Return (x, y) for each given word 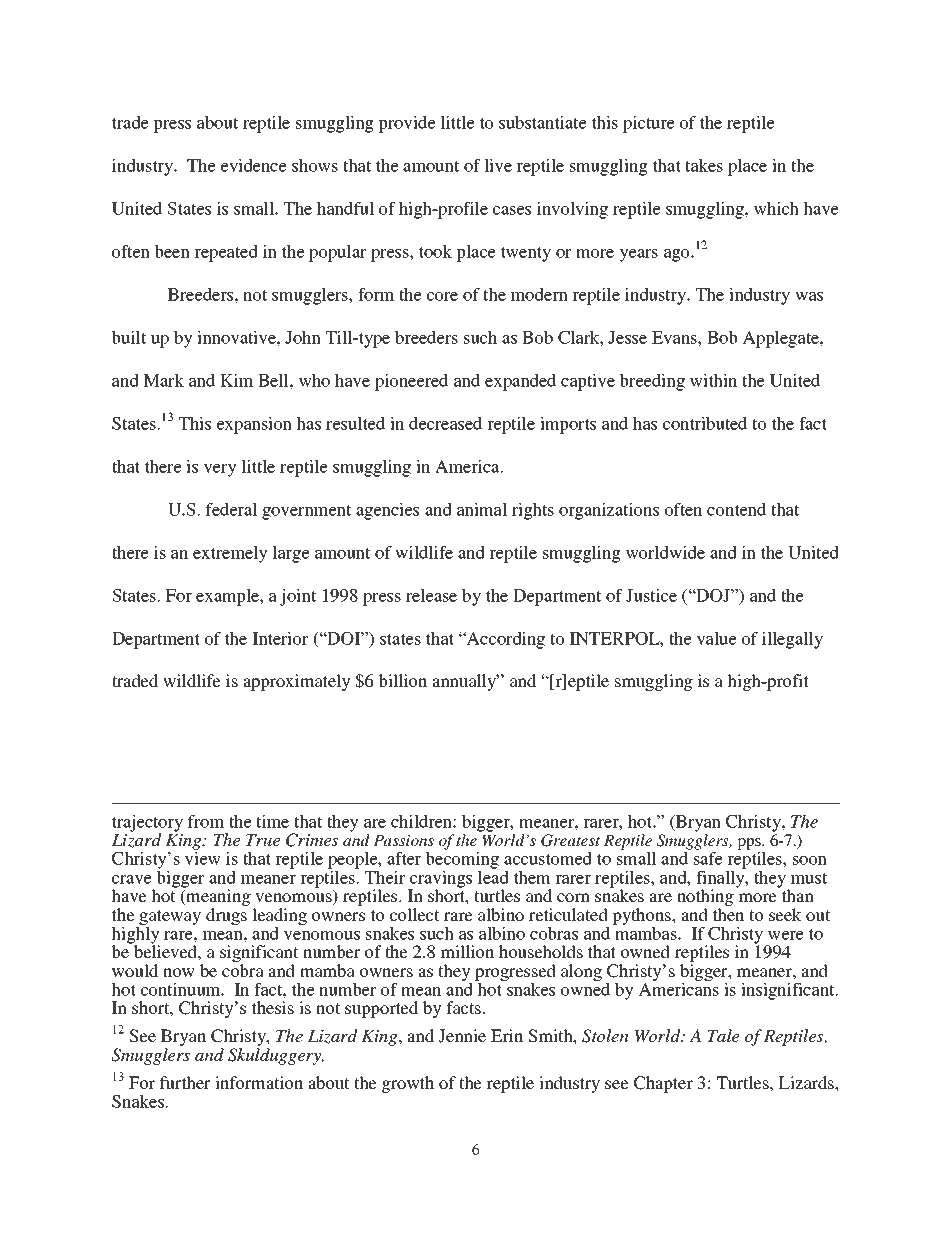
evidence (254, 165)
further (185, 1082)
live (498, 165)
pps (750, 844)
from (206, 821)
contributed (705, 423)
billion (402, 680)
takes (704, 165)
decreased (445, 423)
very (220, 470)
